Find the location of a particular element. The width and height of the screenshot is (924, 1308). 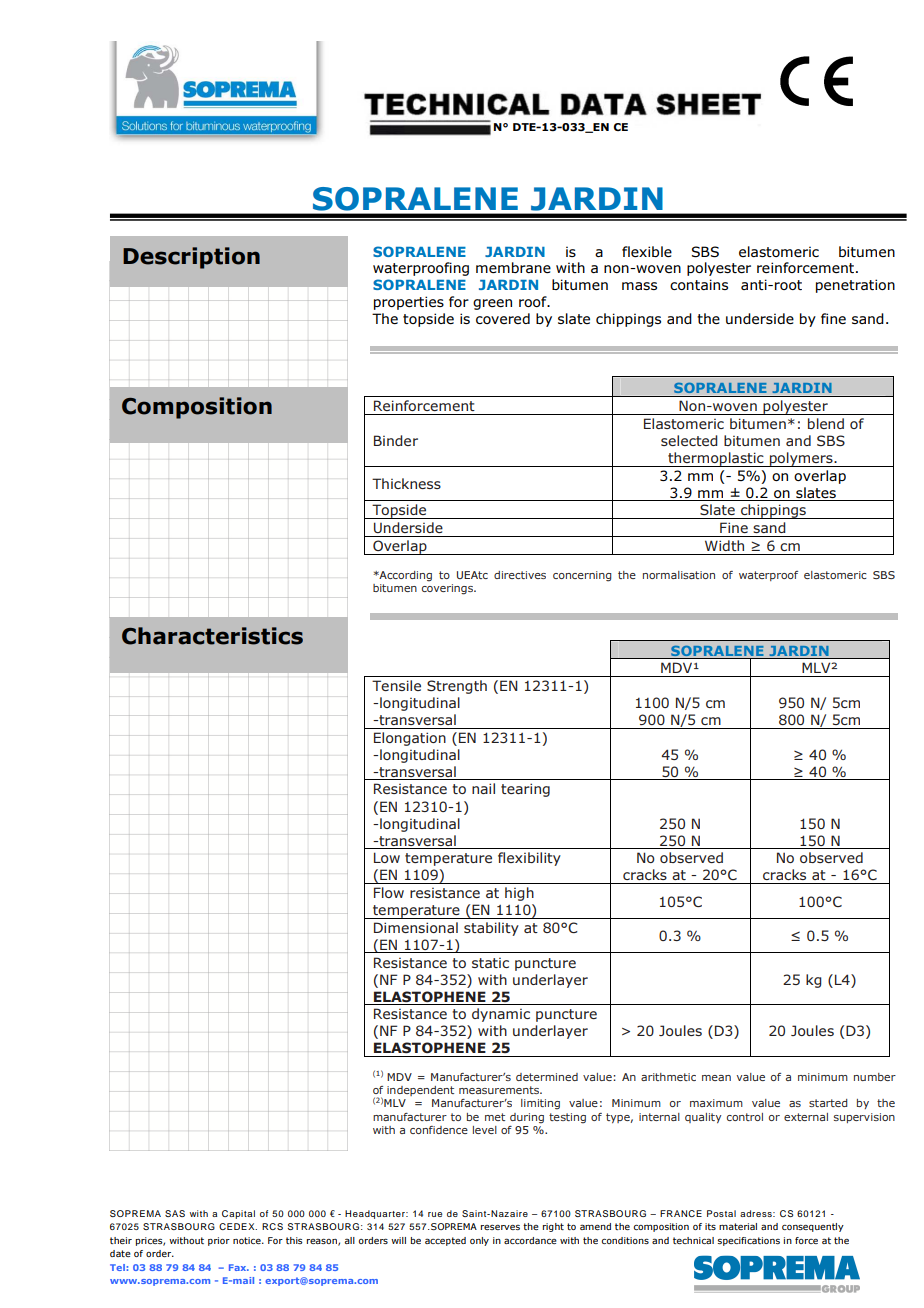

normalisation is located at coordinates (679, 575).
